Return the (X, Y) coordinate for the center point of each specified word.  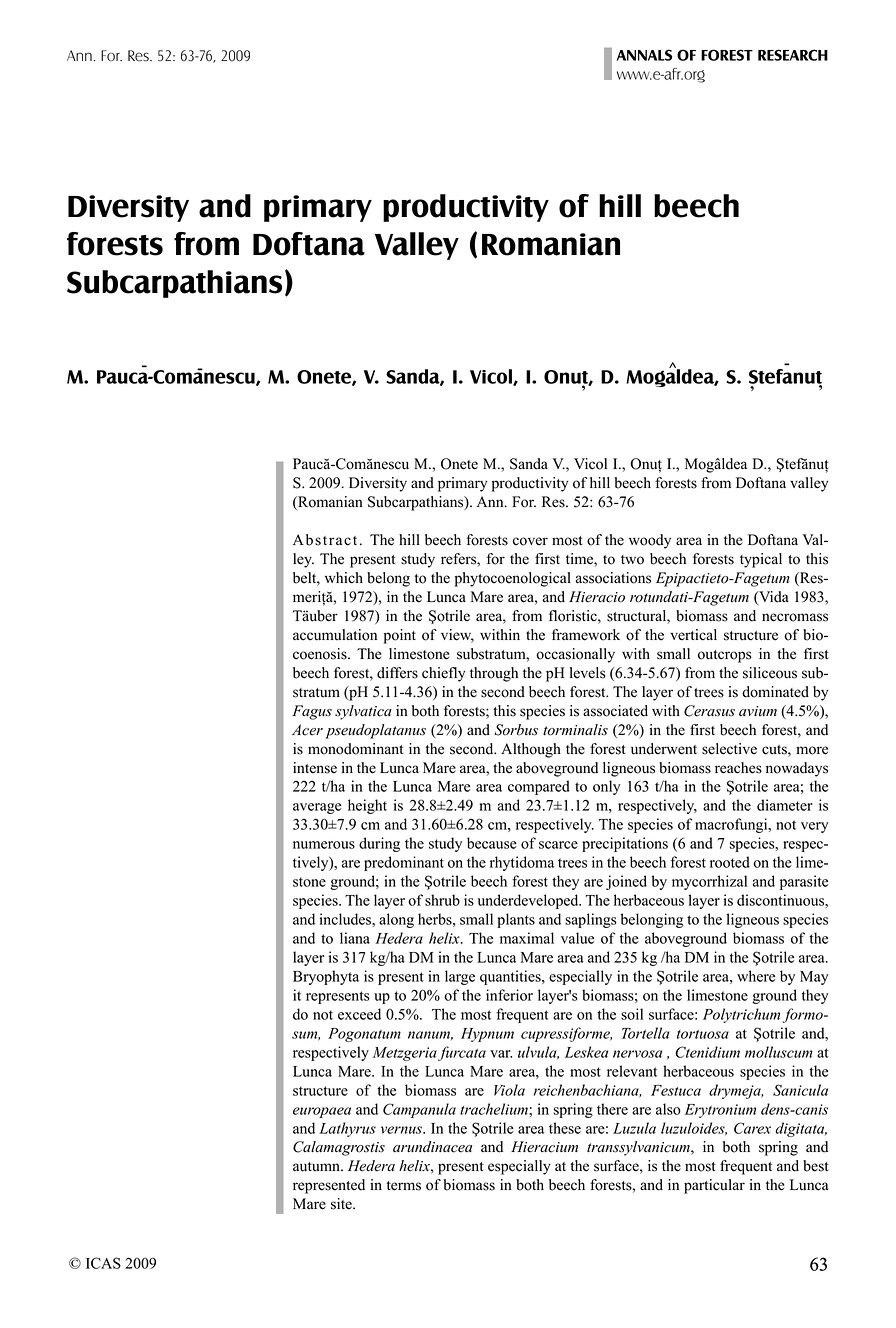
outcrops (725, 656)
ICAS (103, 1263)
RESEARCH (793, 55)
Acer (307, 730)
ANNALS (644, 55)
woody (650, 541)
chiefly (443, 674)
